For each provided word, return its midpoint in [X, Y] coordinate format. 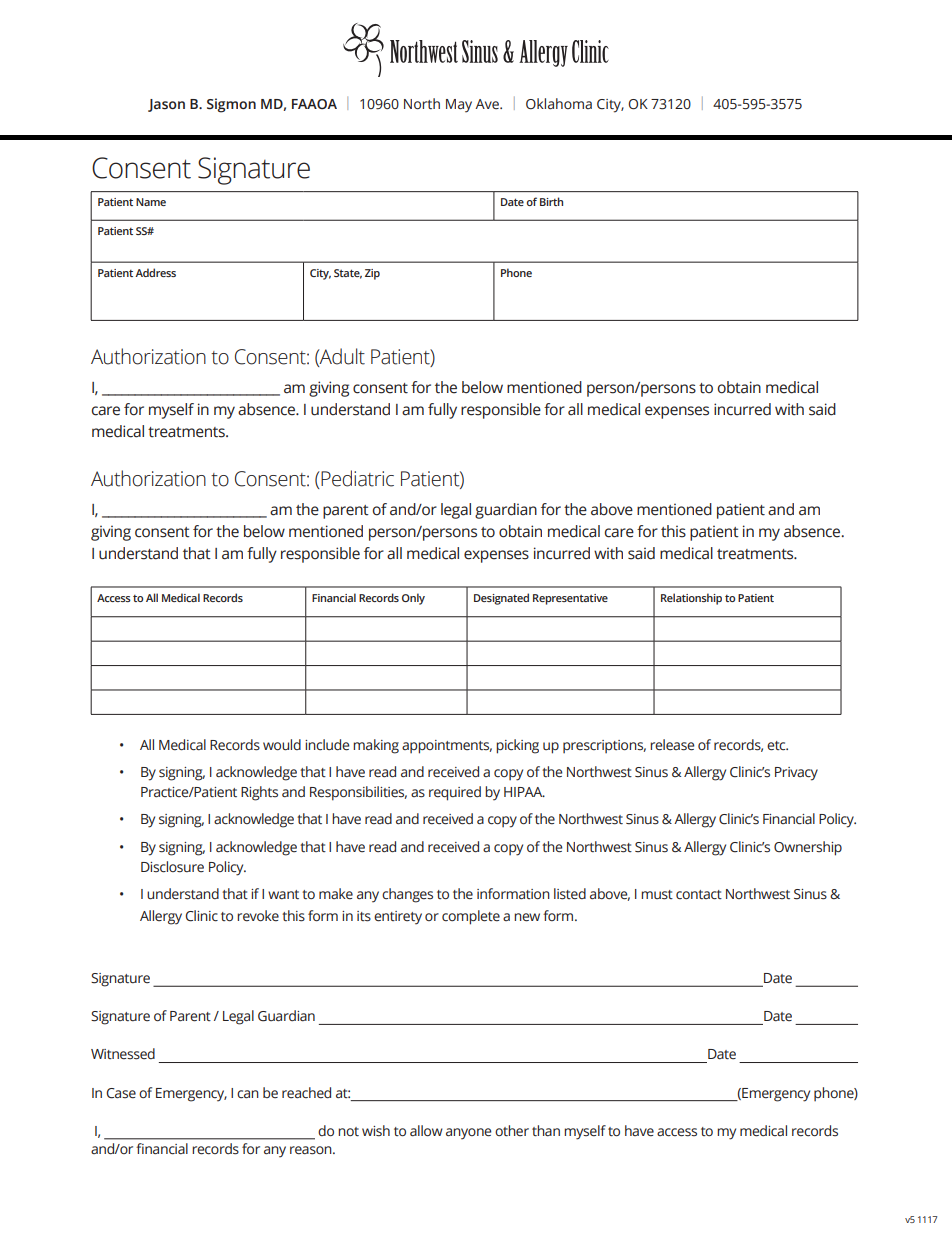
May [459, 106]
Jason [166, 105]
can [248, 1094]
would [282, 745]
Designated [501, 599]
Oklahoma [559, 103]
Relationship [691, 599]
